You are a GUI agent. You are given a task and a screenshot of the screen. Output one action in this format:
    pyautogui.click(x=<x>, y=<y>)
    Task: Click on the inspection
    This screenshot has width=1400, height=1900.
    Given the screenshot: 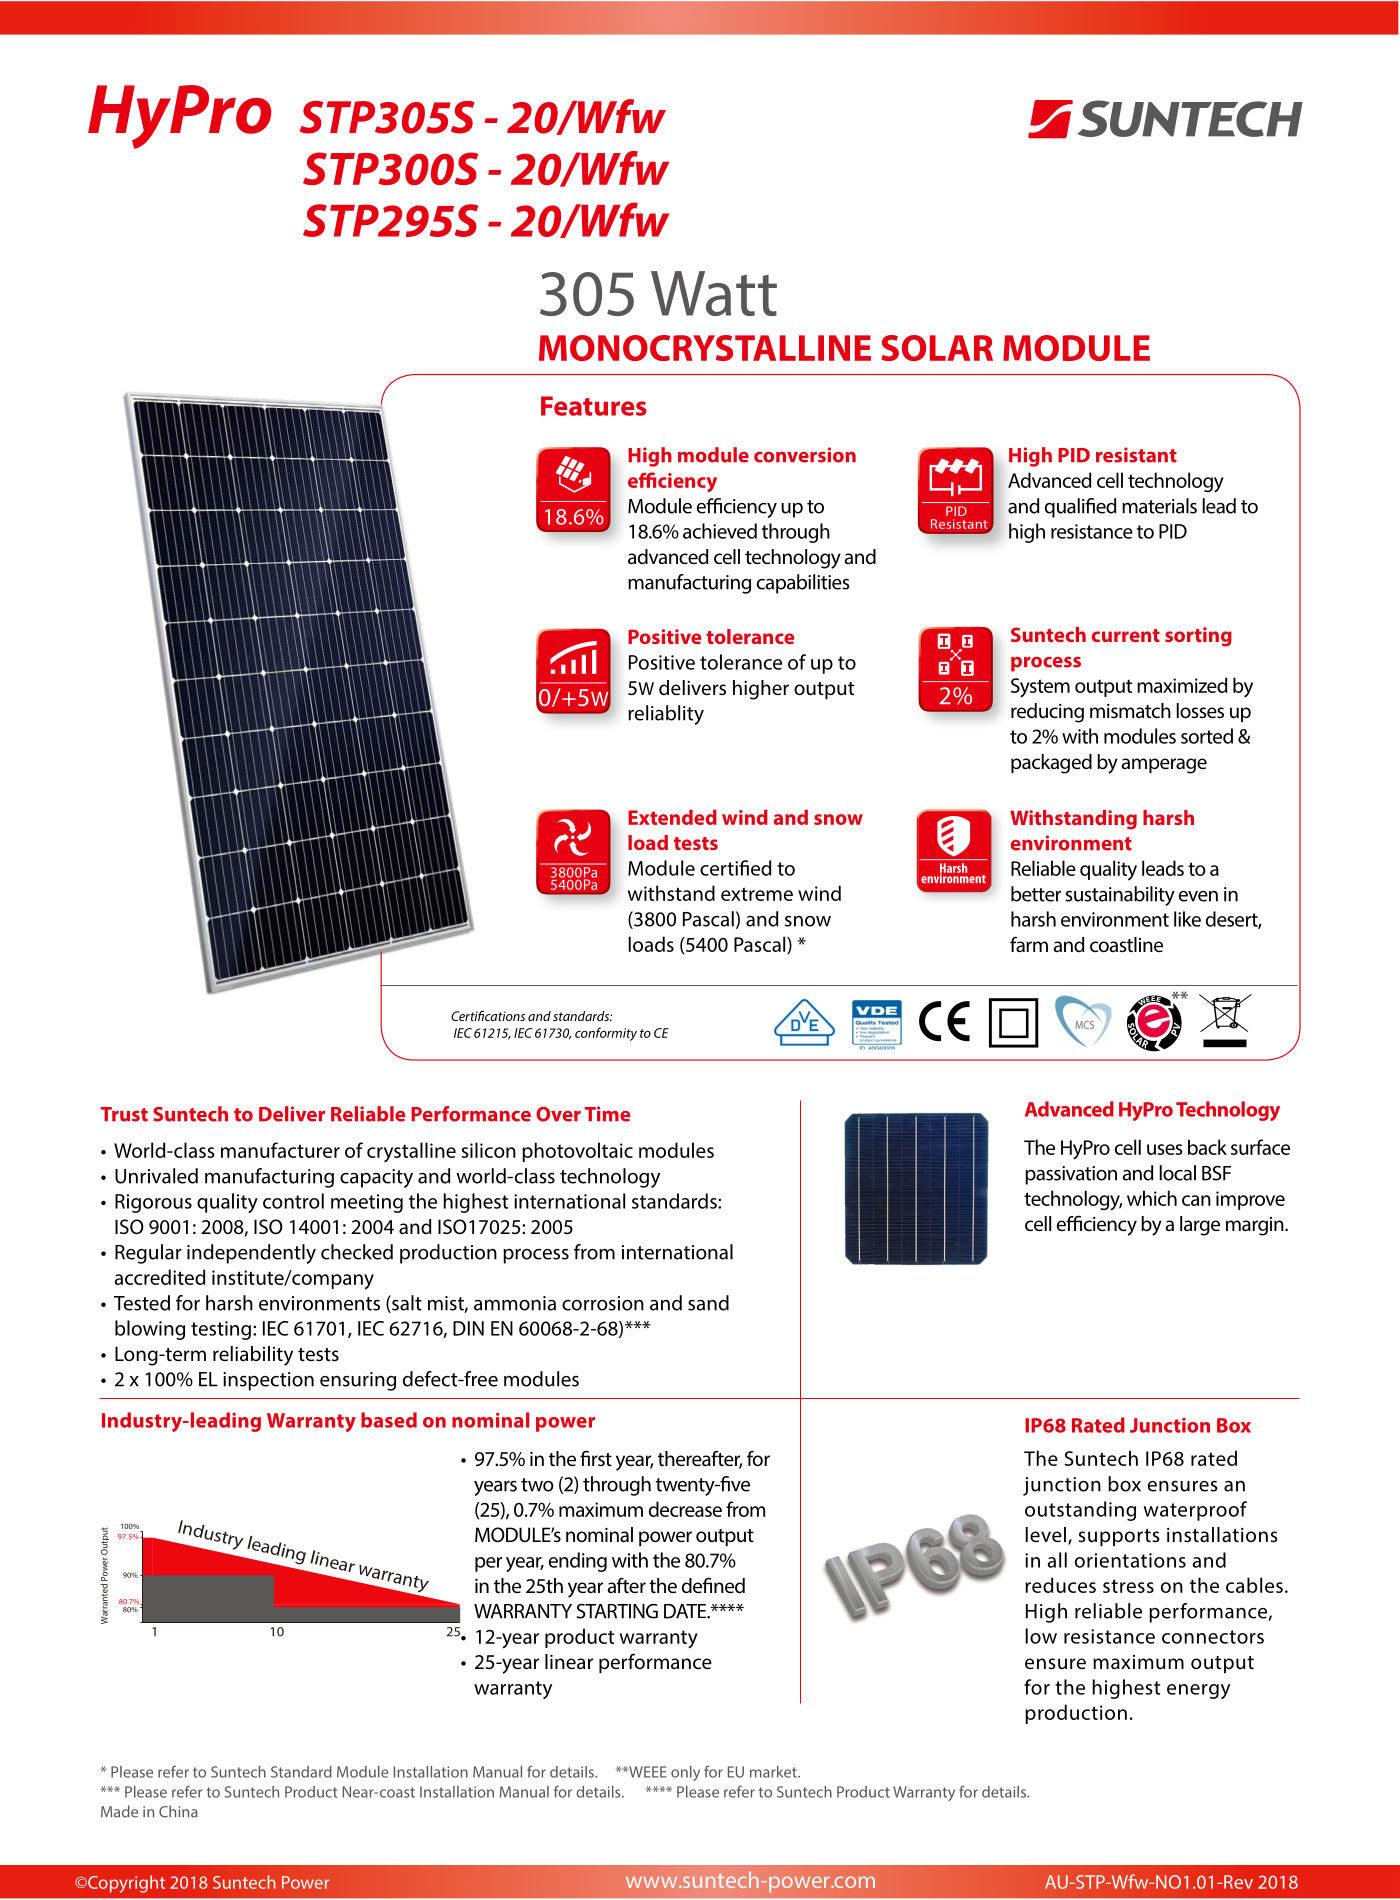 What is the action you would take?
    pyautogui.click(x=268, y=1381)
